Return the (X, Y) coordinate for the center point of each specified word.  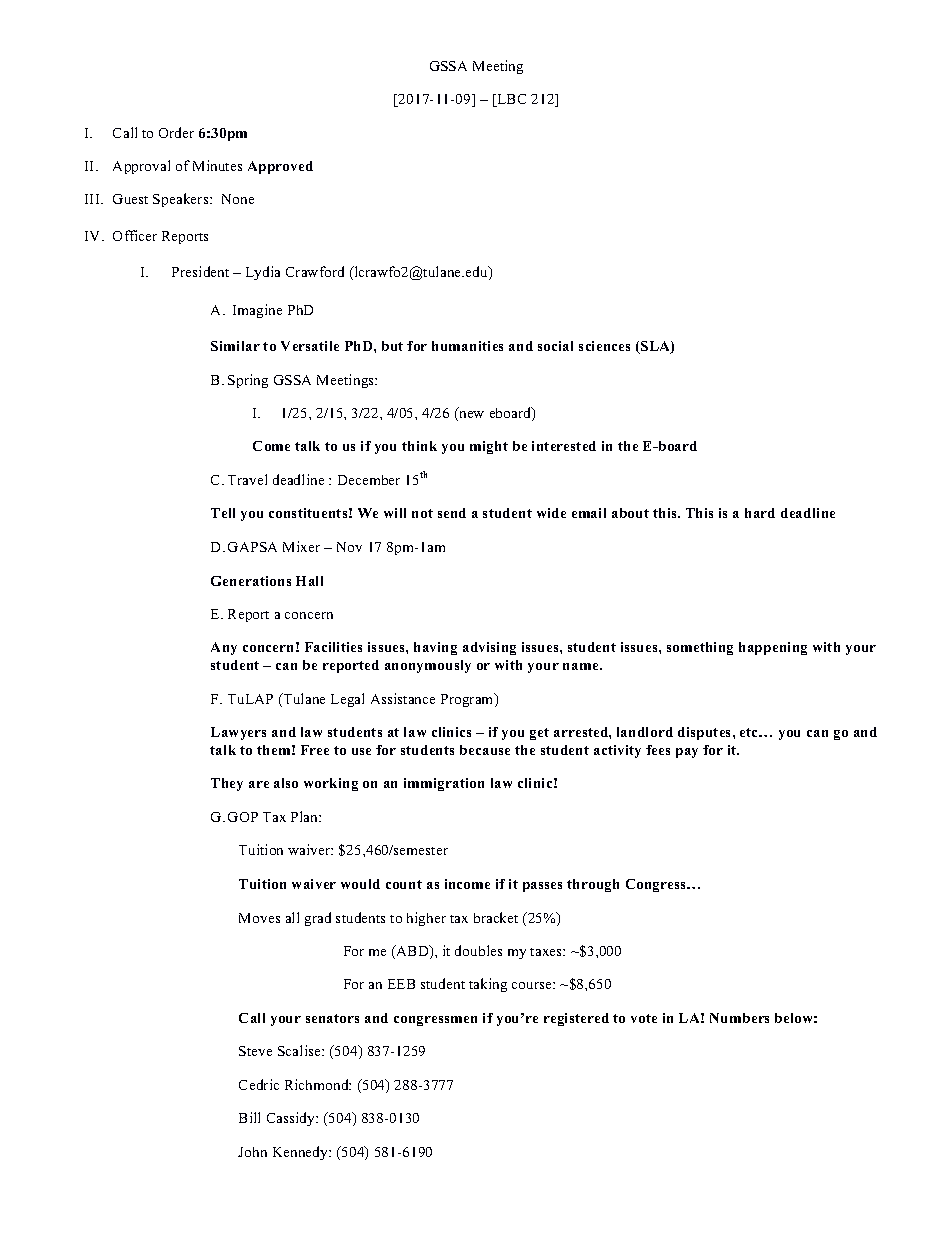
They (227, 784)
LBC (510, 100)
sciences (604, 346)
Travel (247, 479)
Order (176, 132)
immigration (444, 784)
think (419, 446)
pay (687, 753)
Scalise (300, 1050)
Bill (249, 1117)
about (630, 513)
